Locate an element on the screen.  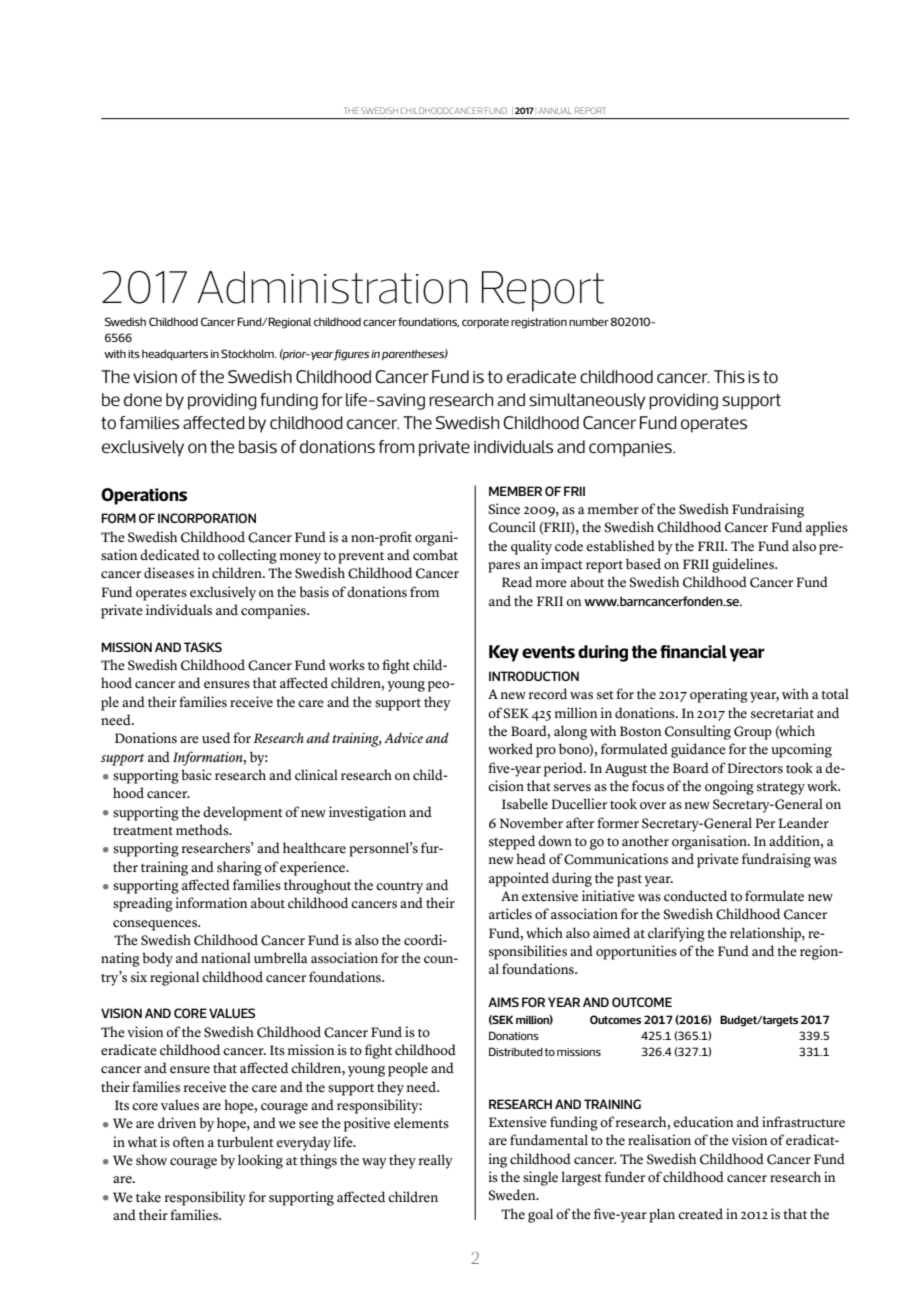
guidelines is located at coordinates (744, 565).
